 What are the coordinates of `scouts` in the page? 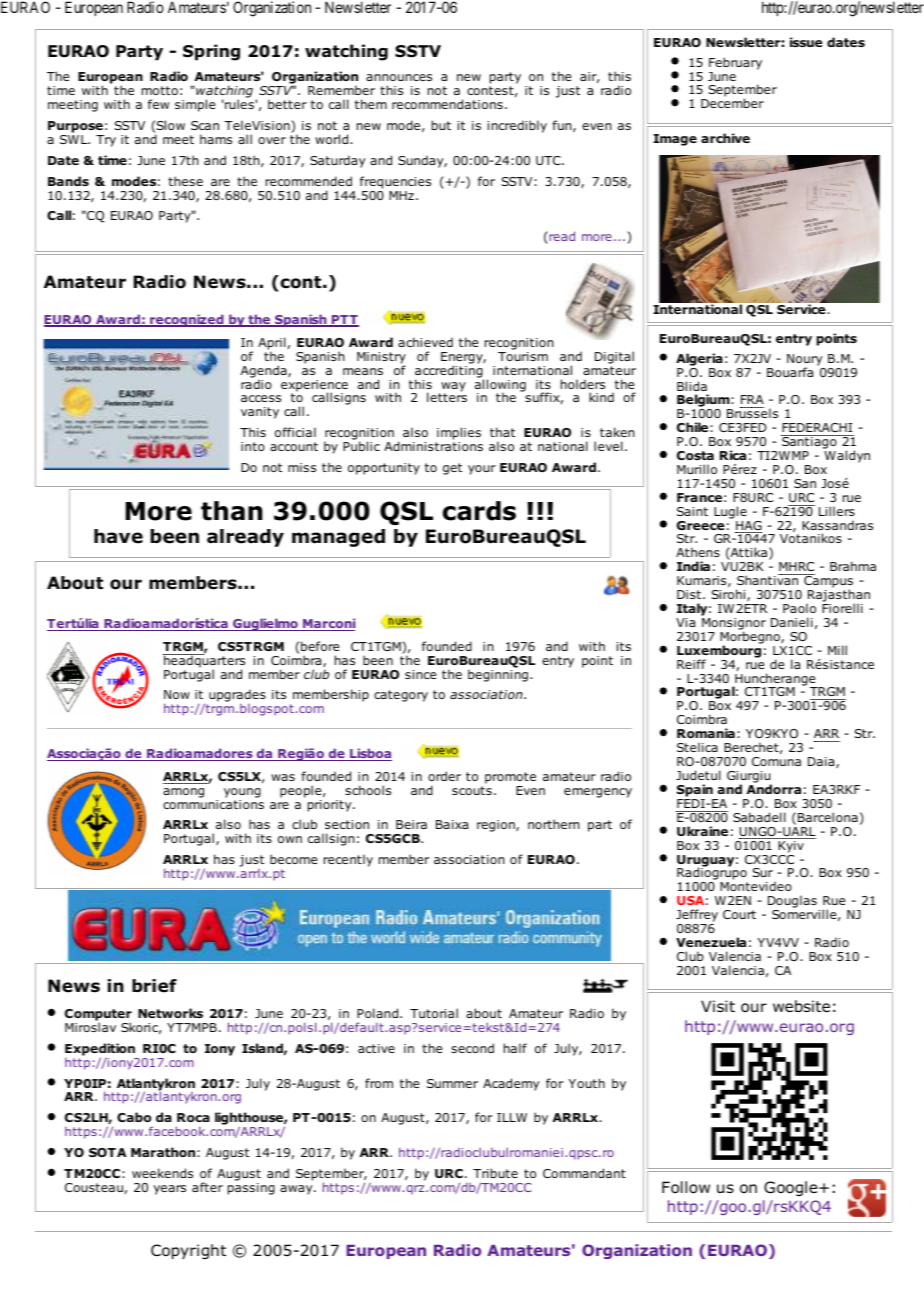 It's located at (472, 790).
